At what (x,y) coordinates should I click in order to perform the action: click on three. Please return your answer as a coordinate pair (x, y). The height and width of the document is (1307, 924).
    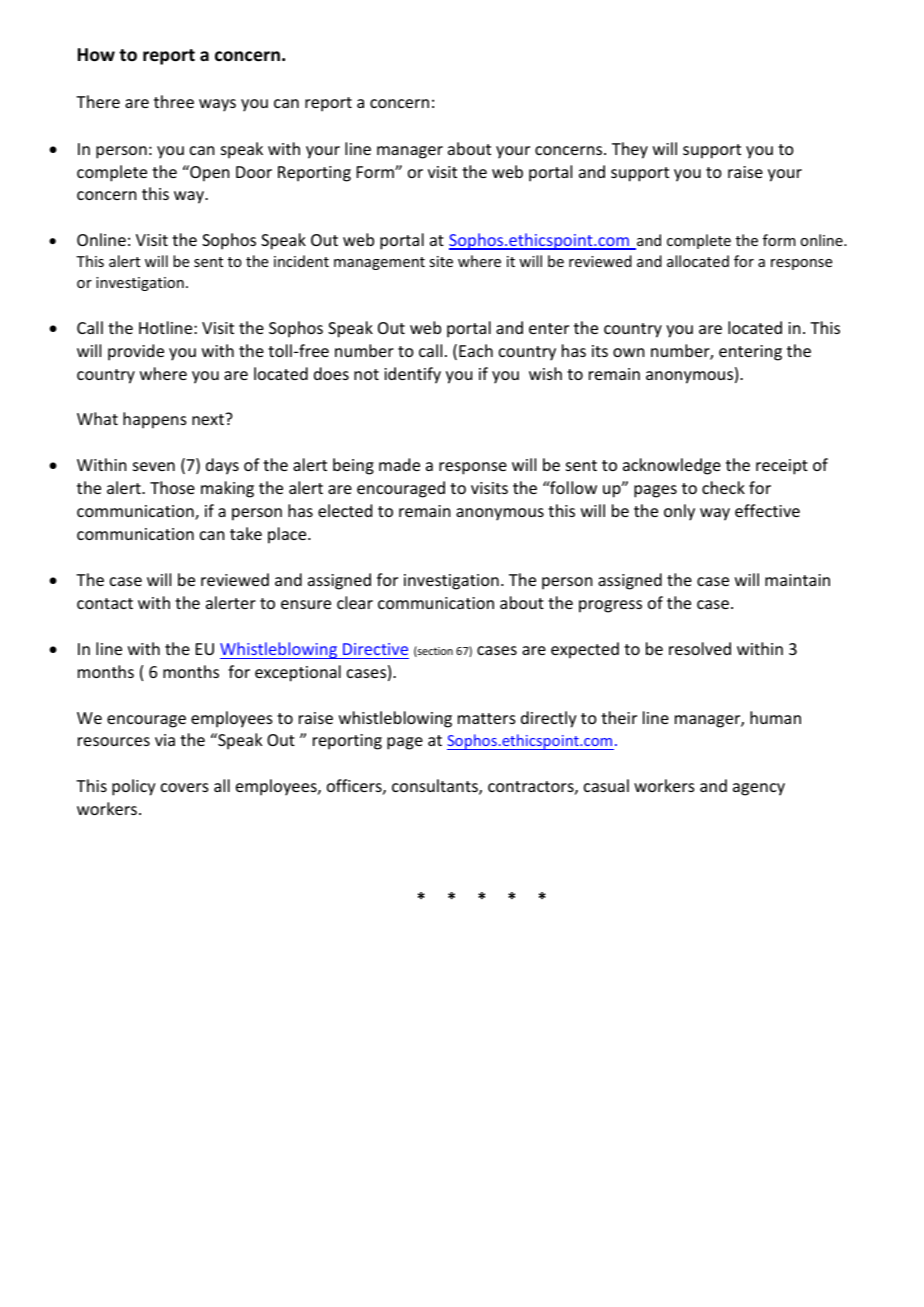
    Looking at the image, I should click on (174, 101).
